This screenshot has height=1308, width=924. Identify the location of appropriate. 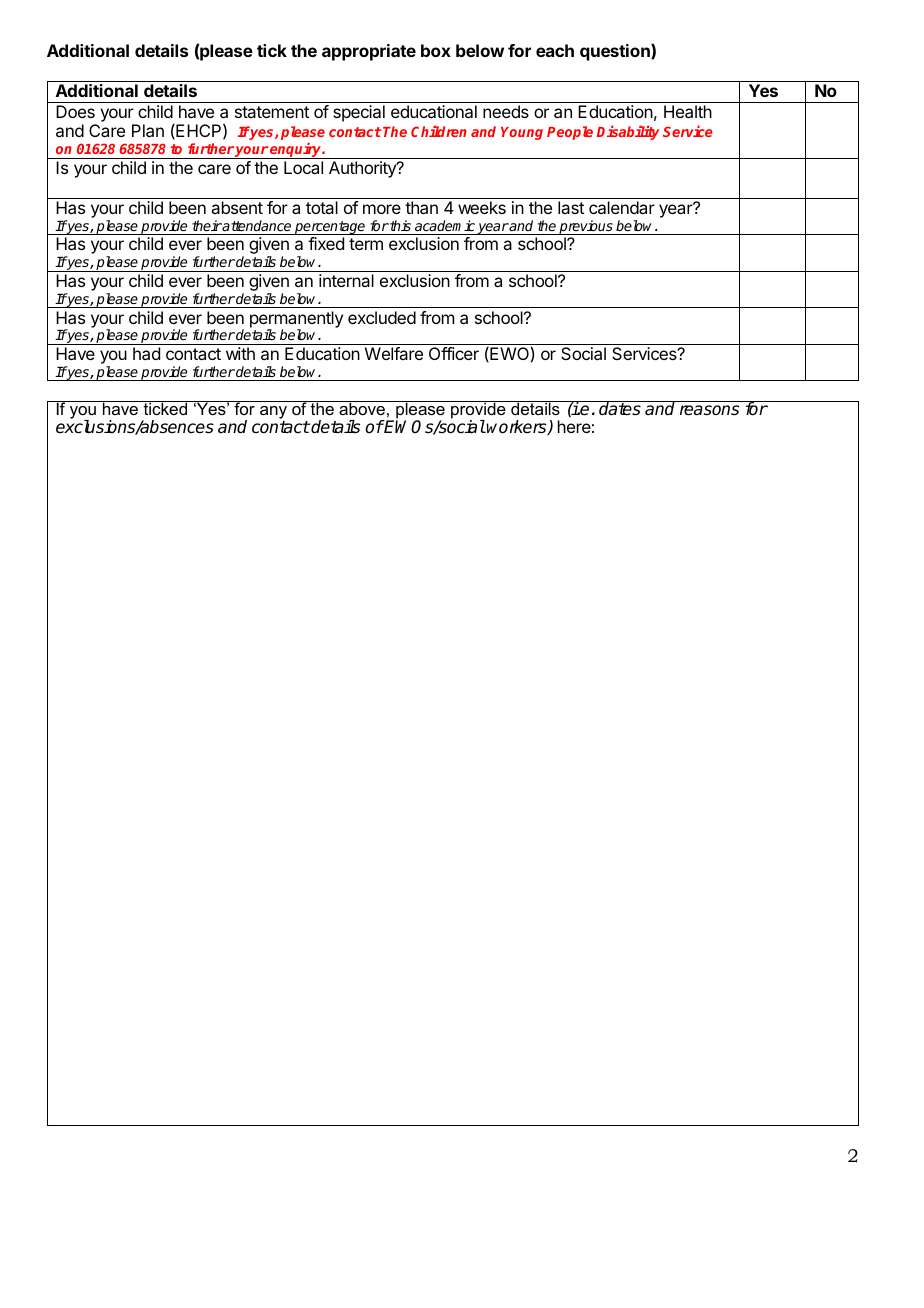
(369, 52).
